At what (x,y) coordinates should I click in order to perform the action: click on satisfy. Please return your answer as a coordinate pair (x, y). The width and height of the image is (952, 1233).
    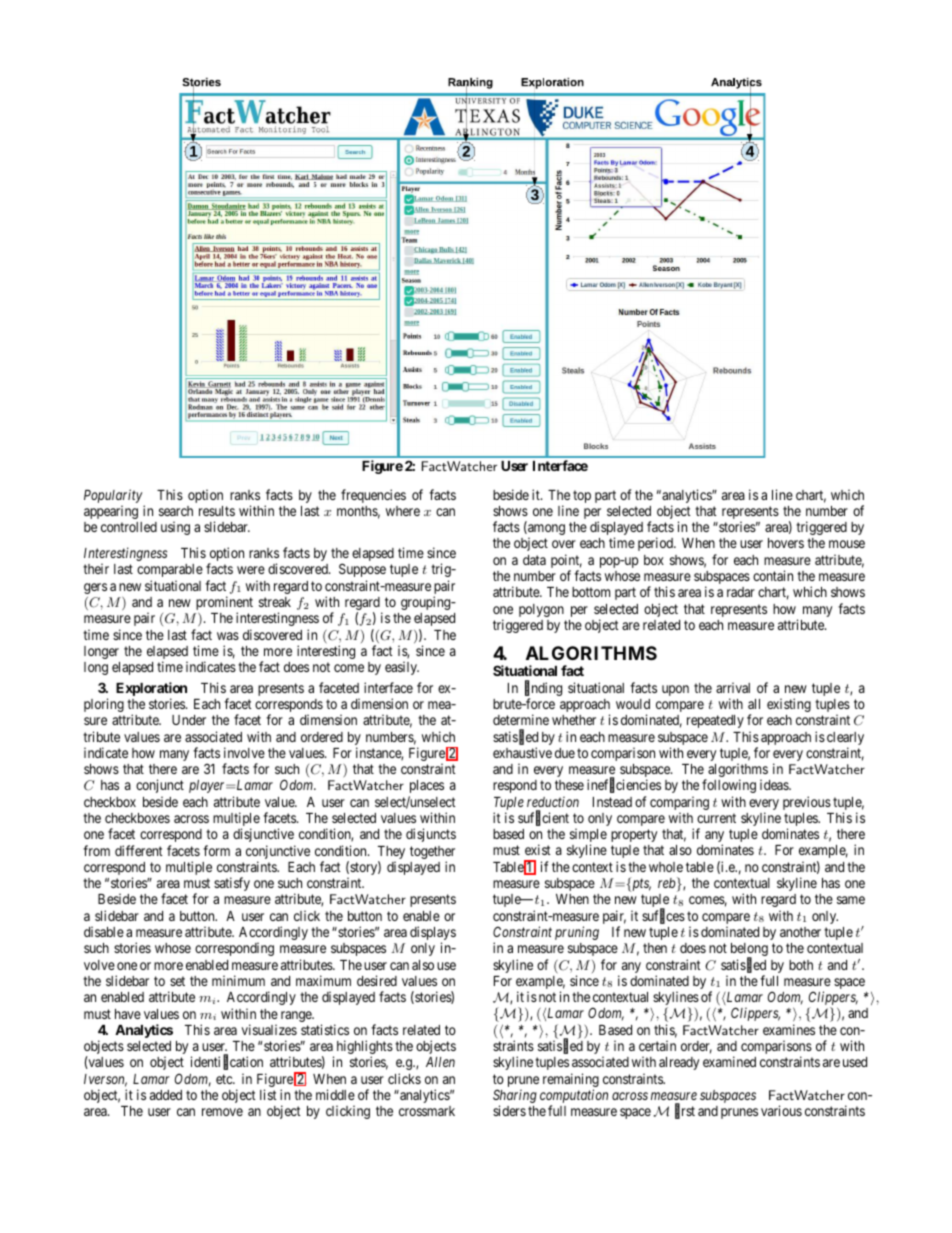
    Looking at the image, I should click on (232, 884).
